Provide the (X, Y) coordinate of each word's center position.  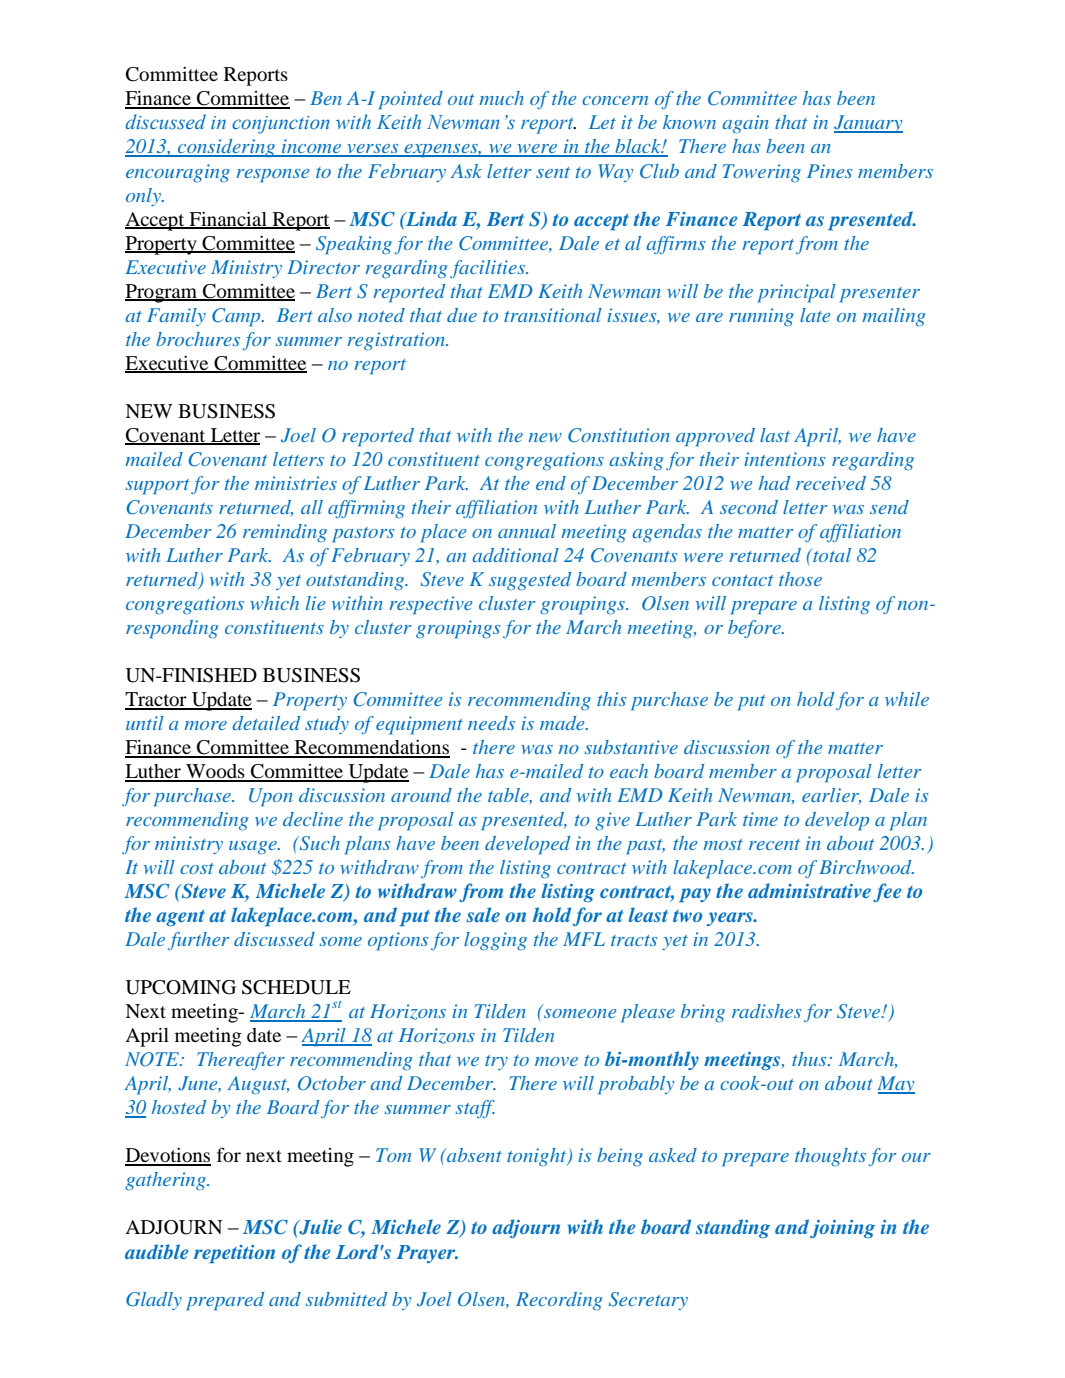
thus (810, 1059)
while (907, 699)
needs (491, 723)
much (501, 98)
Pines (829, 171)
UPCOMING (180, 987)
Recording (559, 1301)
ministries (296, 483)
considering (227, 148)
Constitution (619, 435)
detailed (266, 723)
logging (495, 941)
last (775, 435)
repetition (234, 1254)
